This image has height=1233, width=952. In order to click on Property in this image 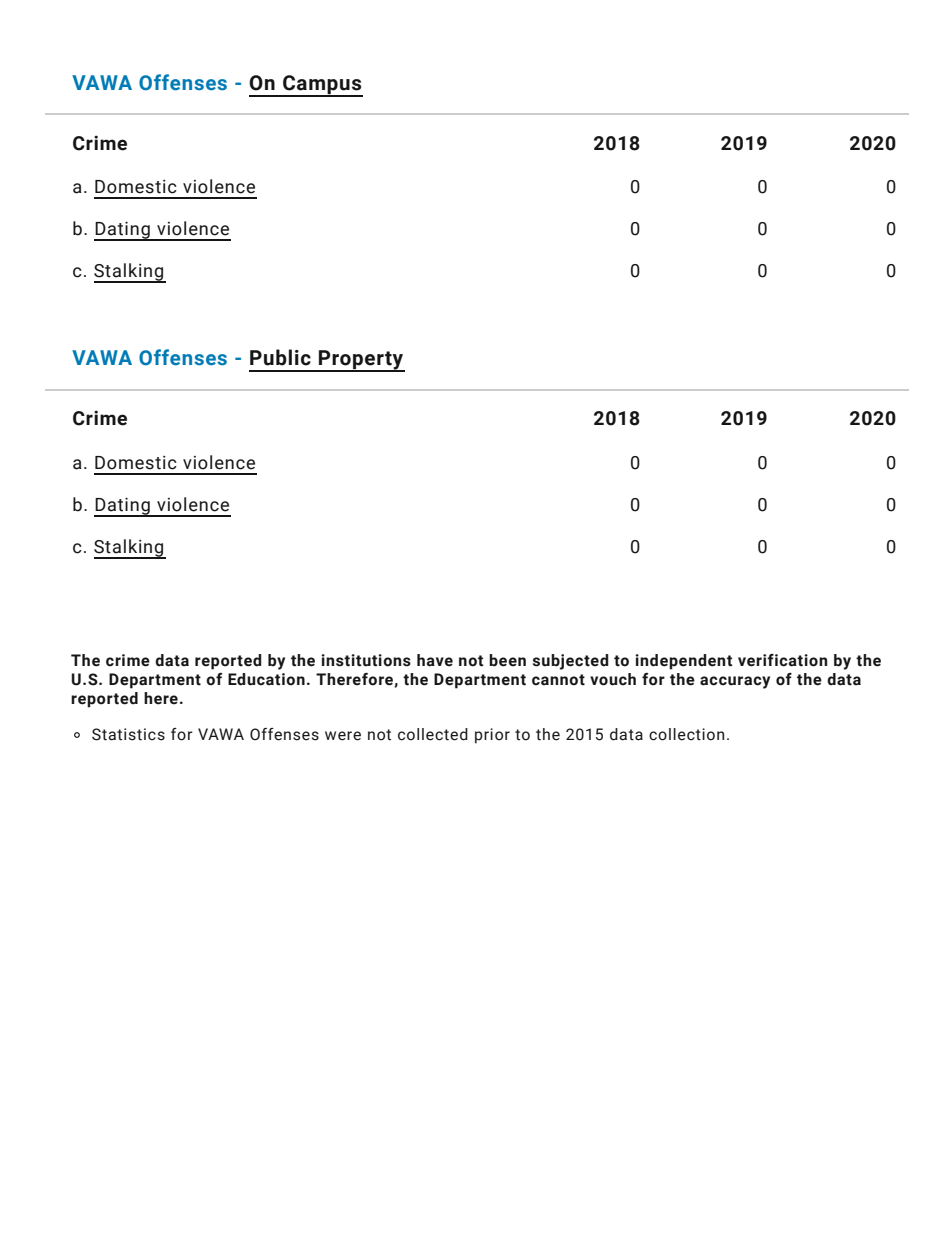, I will do `click(361, 361)`.
